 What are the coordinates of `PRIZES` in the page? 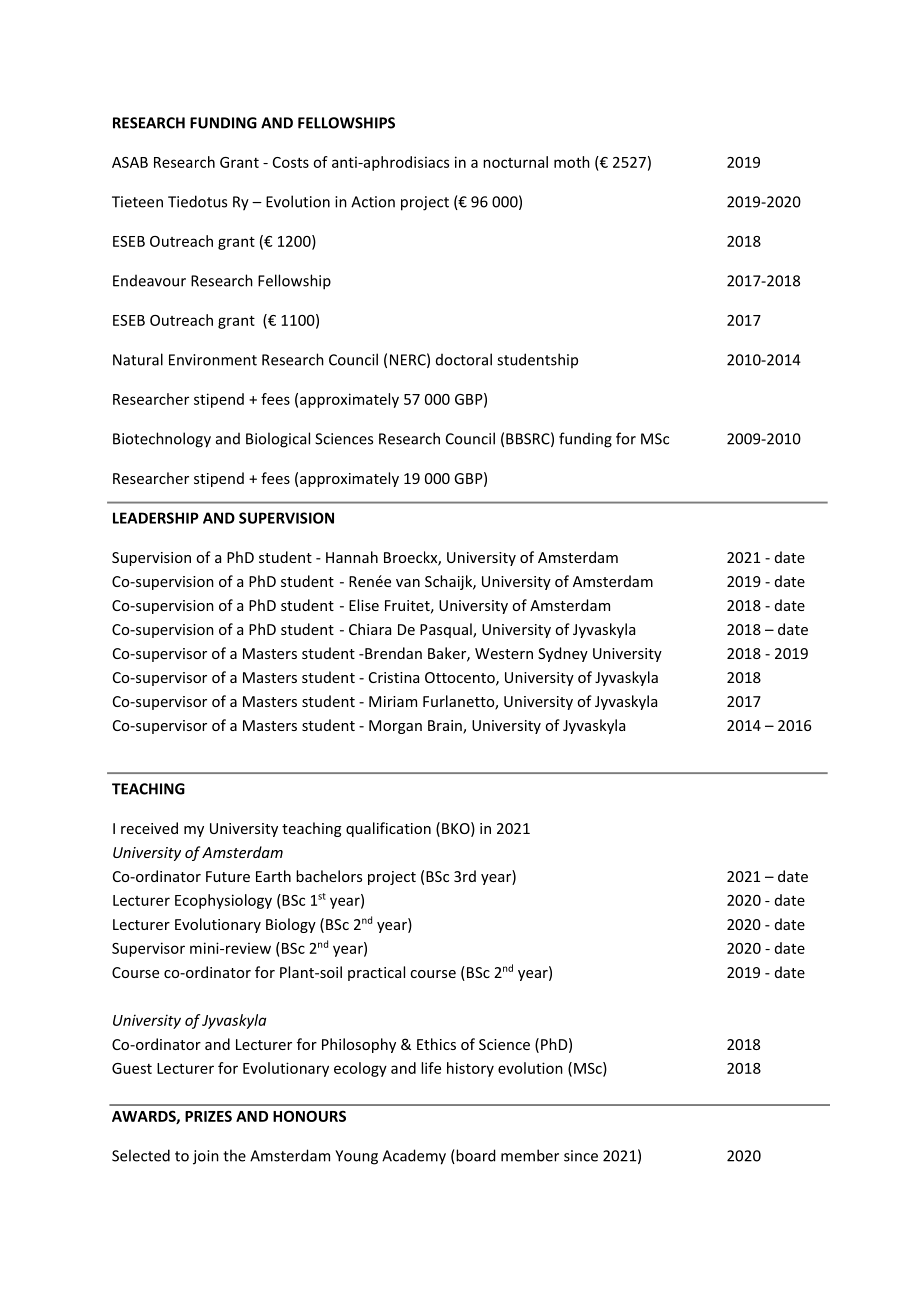 It's located at (208, 1116).
